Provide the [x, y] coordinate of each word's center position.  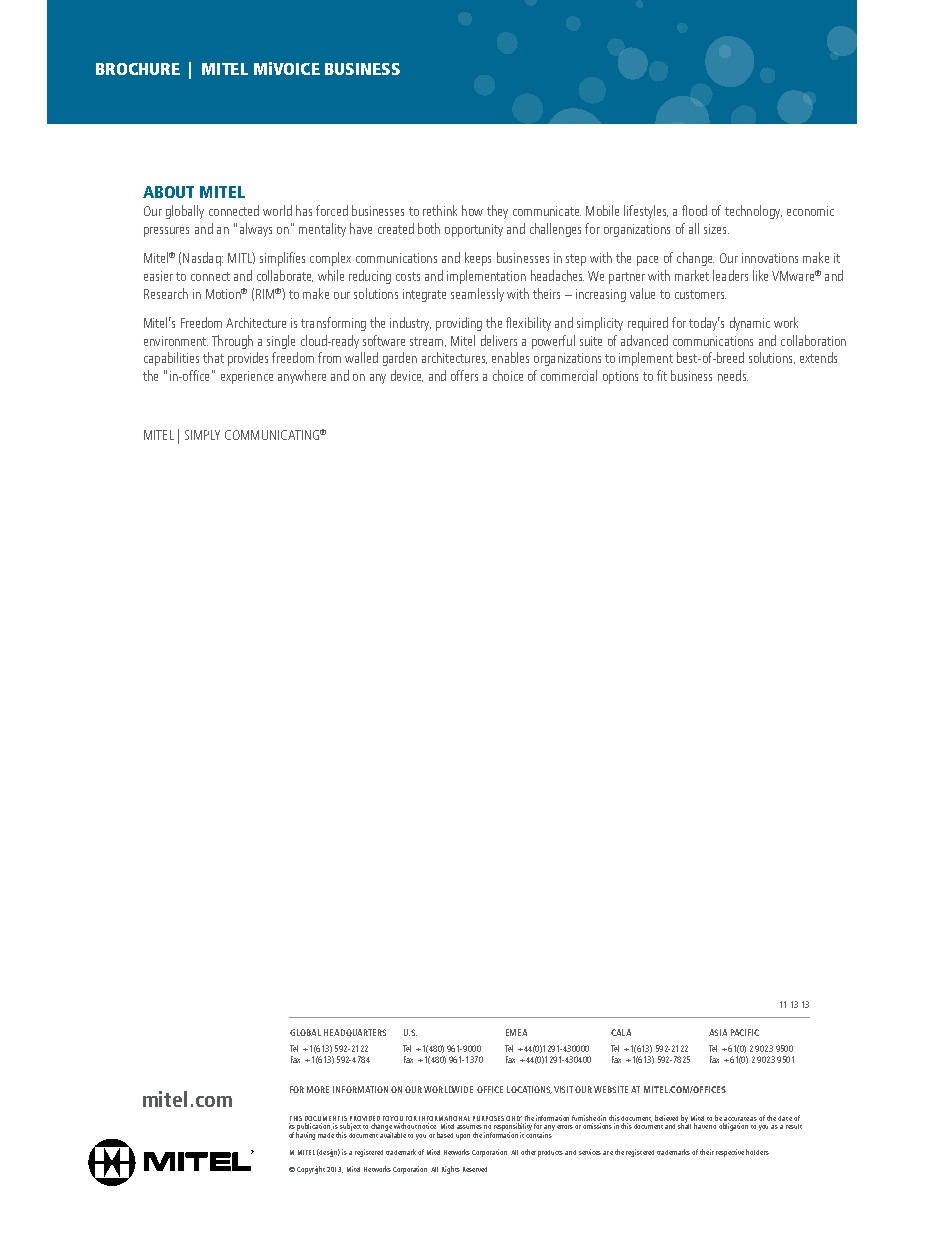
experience [247, 377]
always [256, 230]
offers [464, 375]
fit [662, 375]
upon [463, 1137]
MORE [318, 1089]
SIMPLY [202, 435]
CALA [621, 1032]
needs [733, 375]
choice [508, 375]
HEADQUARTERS [355, 1033]
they [497, 212]
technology [753, 212]
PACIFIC [745, 1032]
